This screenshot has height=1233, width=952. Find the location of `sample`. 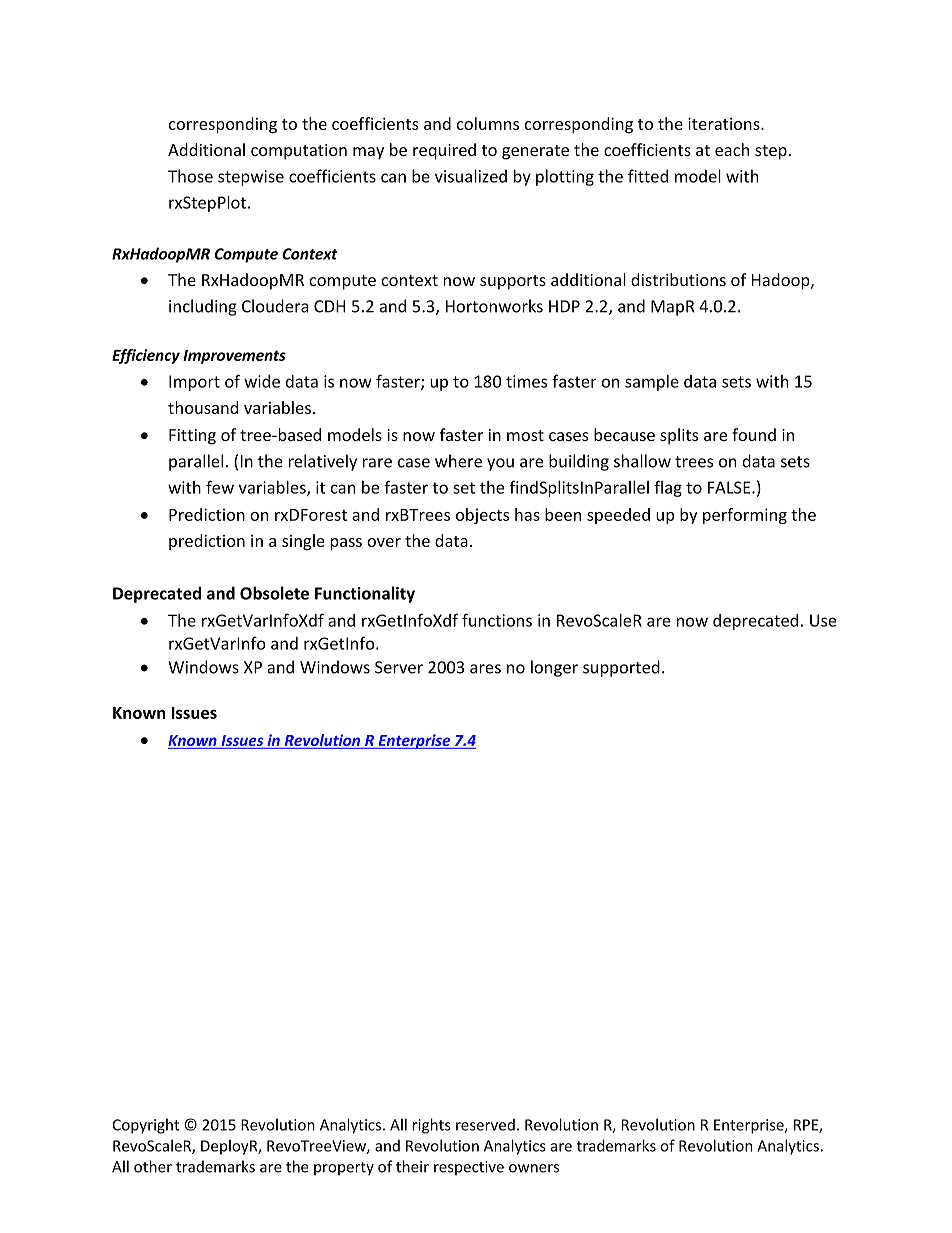

sample is located at coordinates (652, 383).
